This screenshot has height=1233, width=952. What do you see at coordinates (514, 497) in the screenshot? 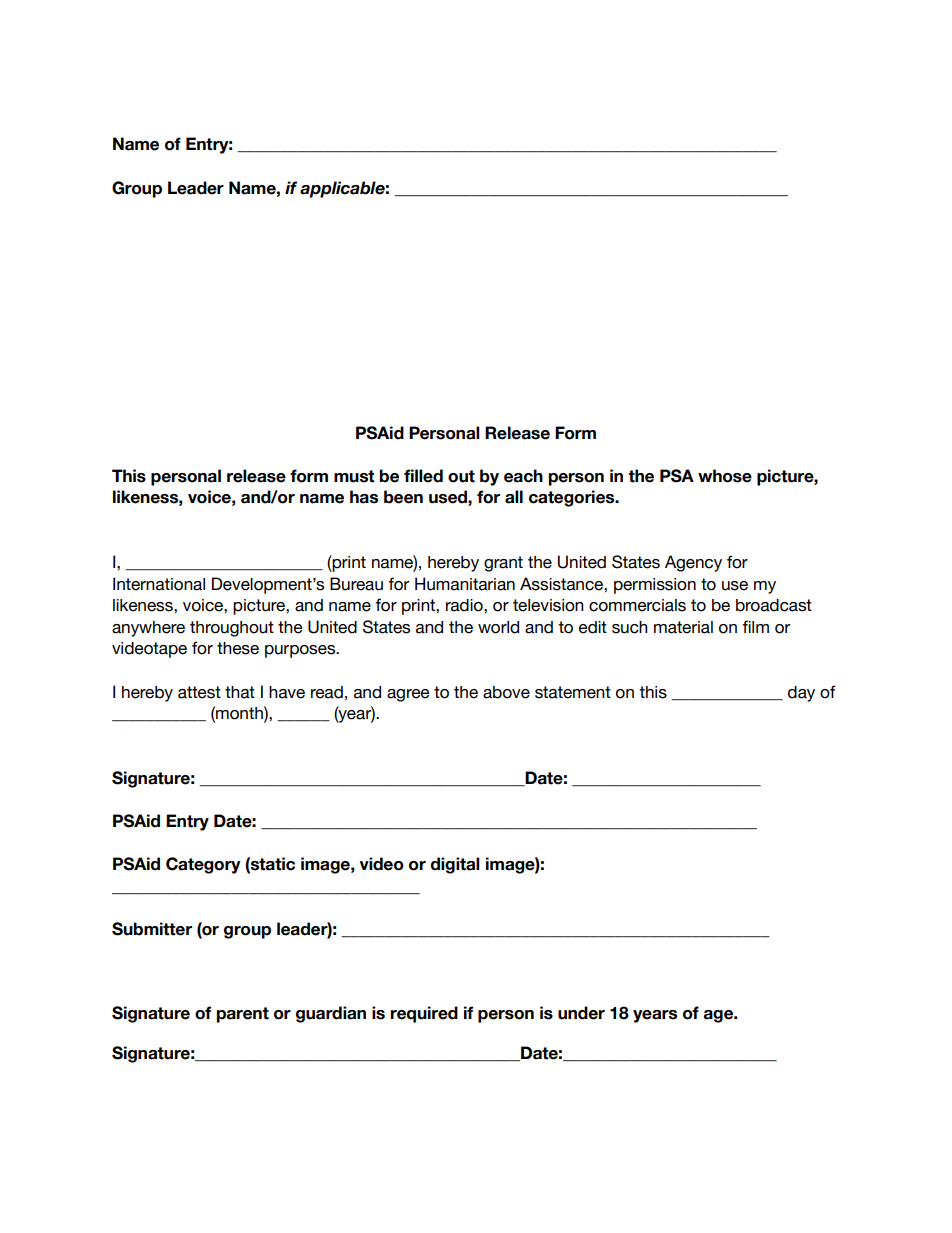
I see `all` at bounding box center [514, 497].
